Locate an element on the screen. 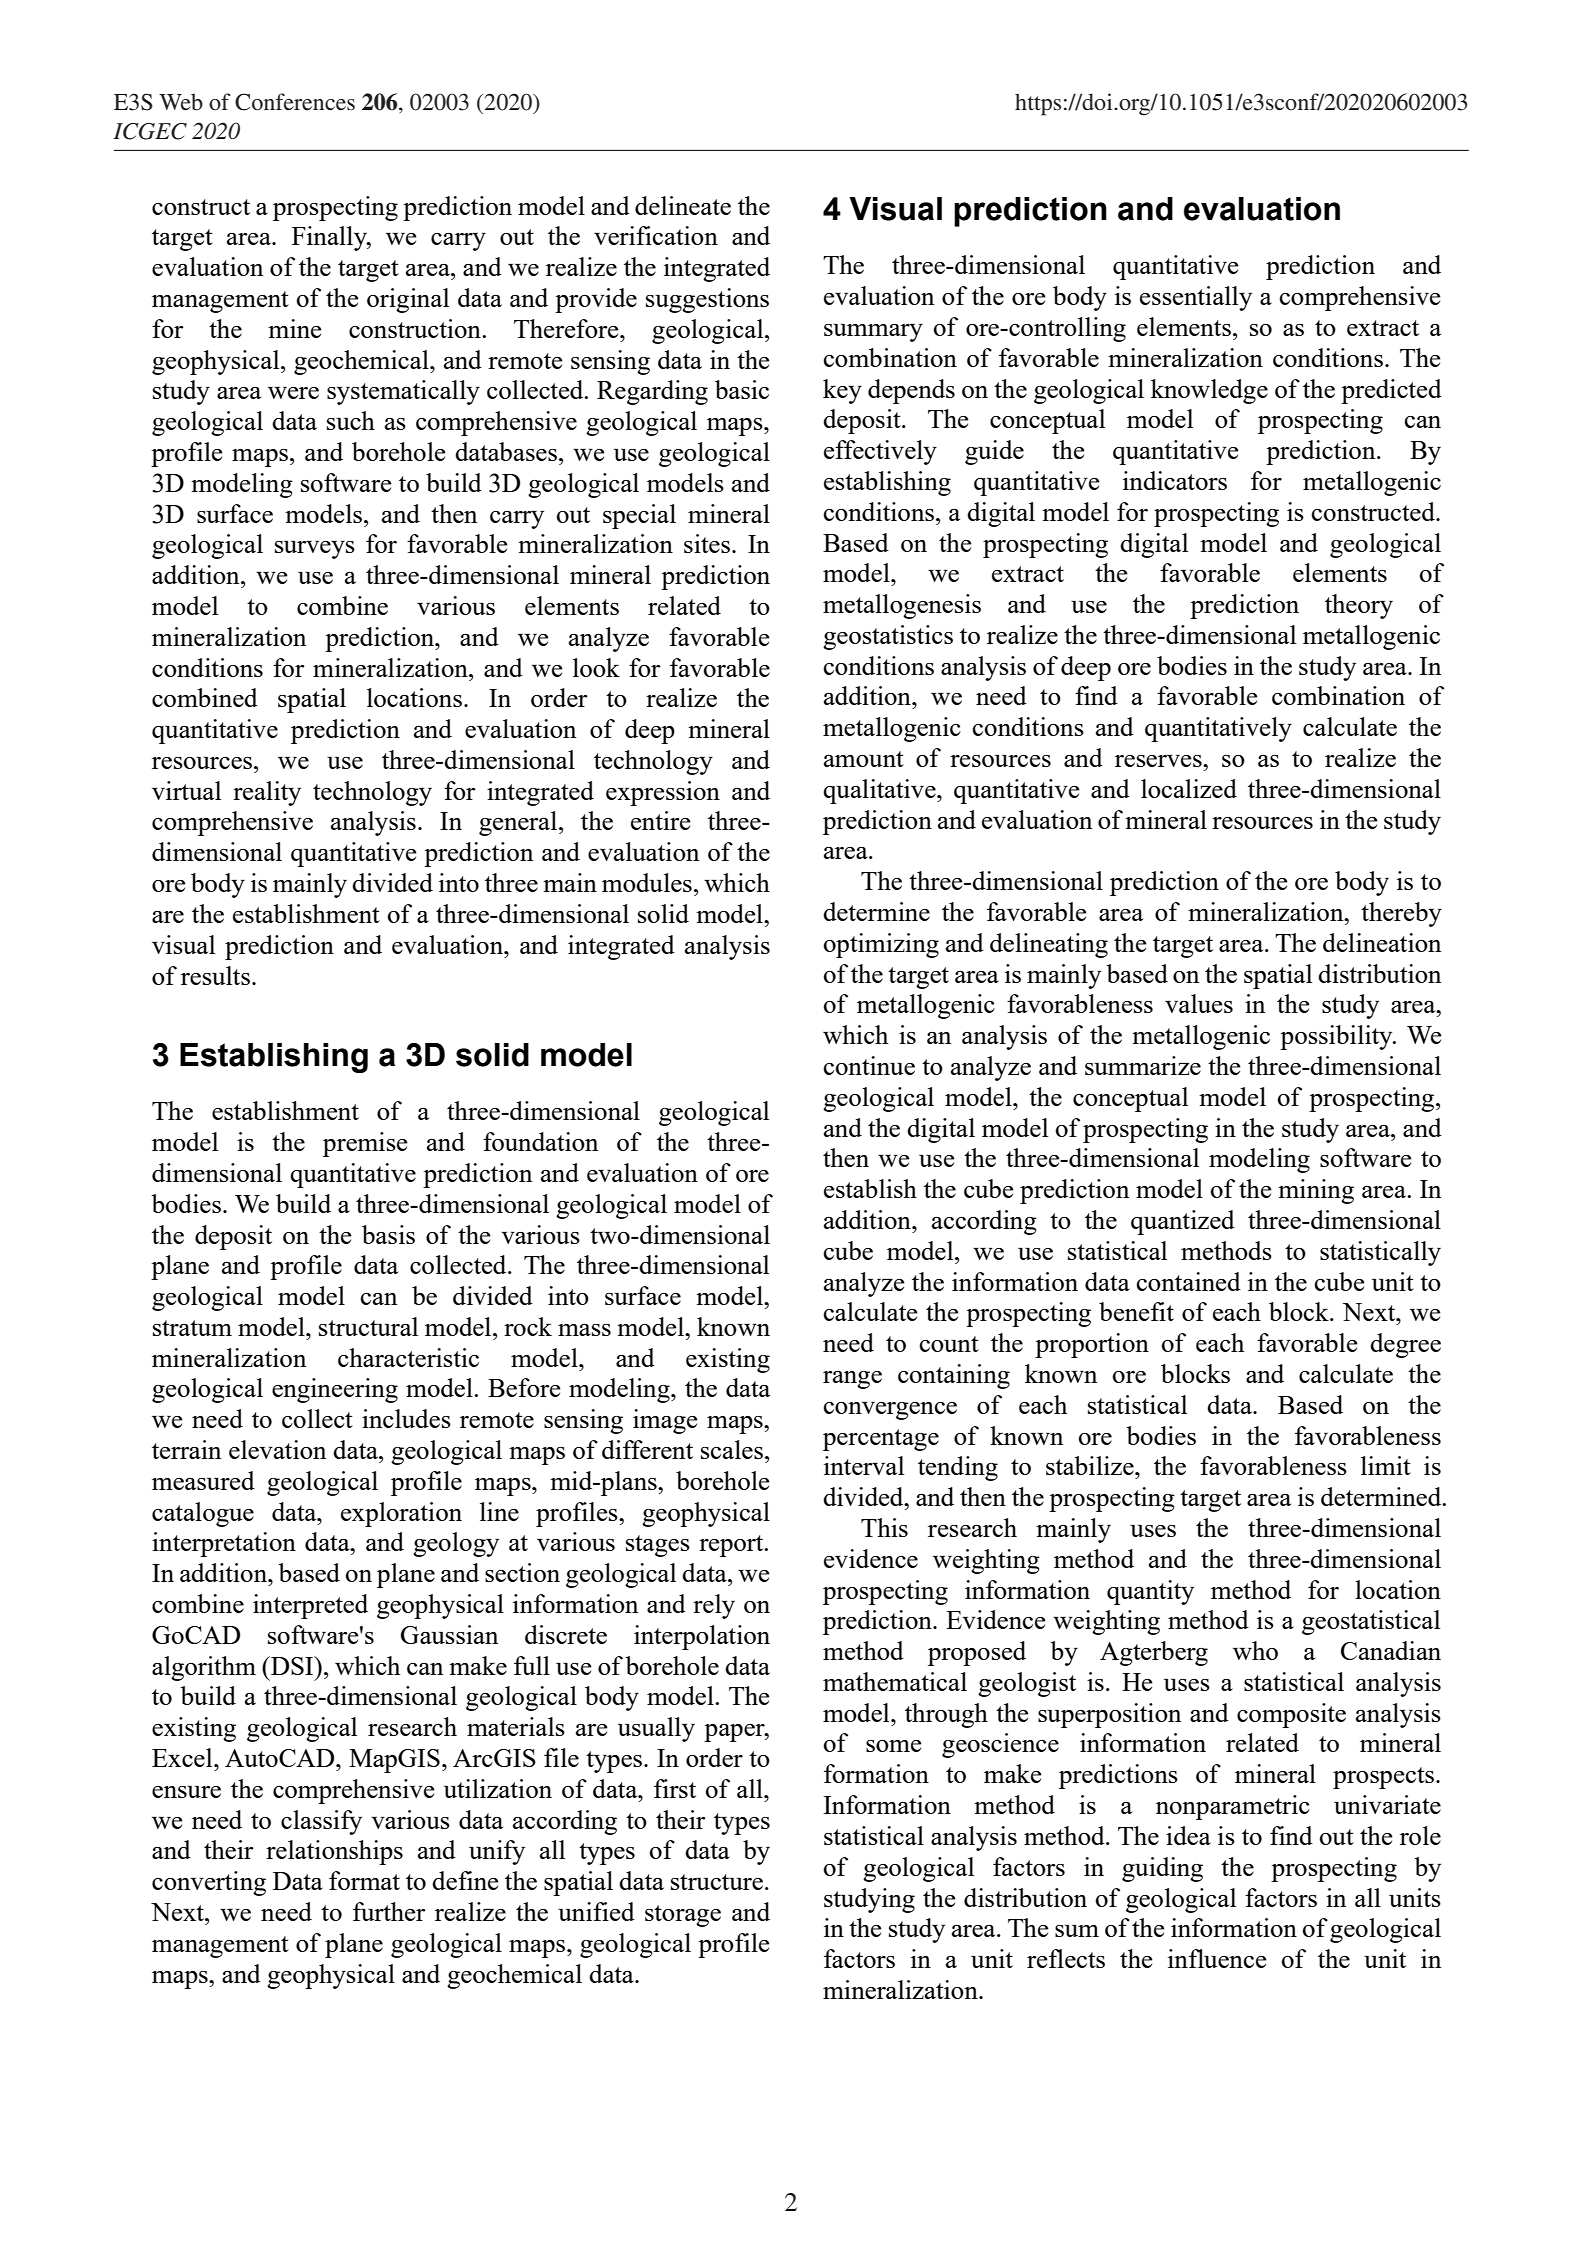  further is located at coordinates (389, 1911).
